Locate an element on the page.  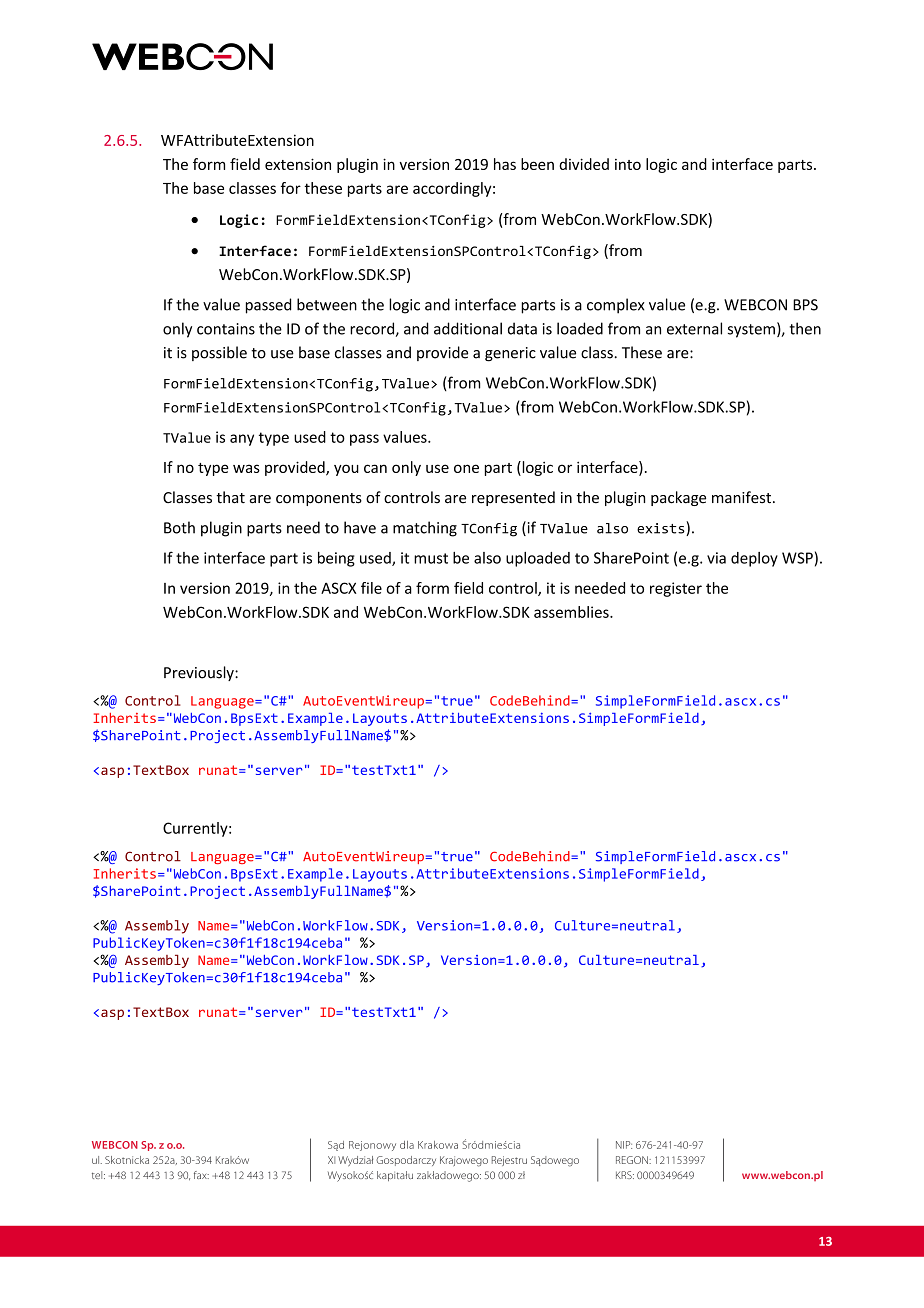
into is located at coordinates (628, 164).
